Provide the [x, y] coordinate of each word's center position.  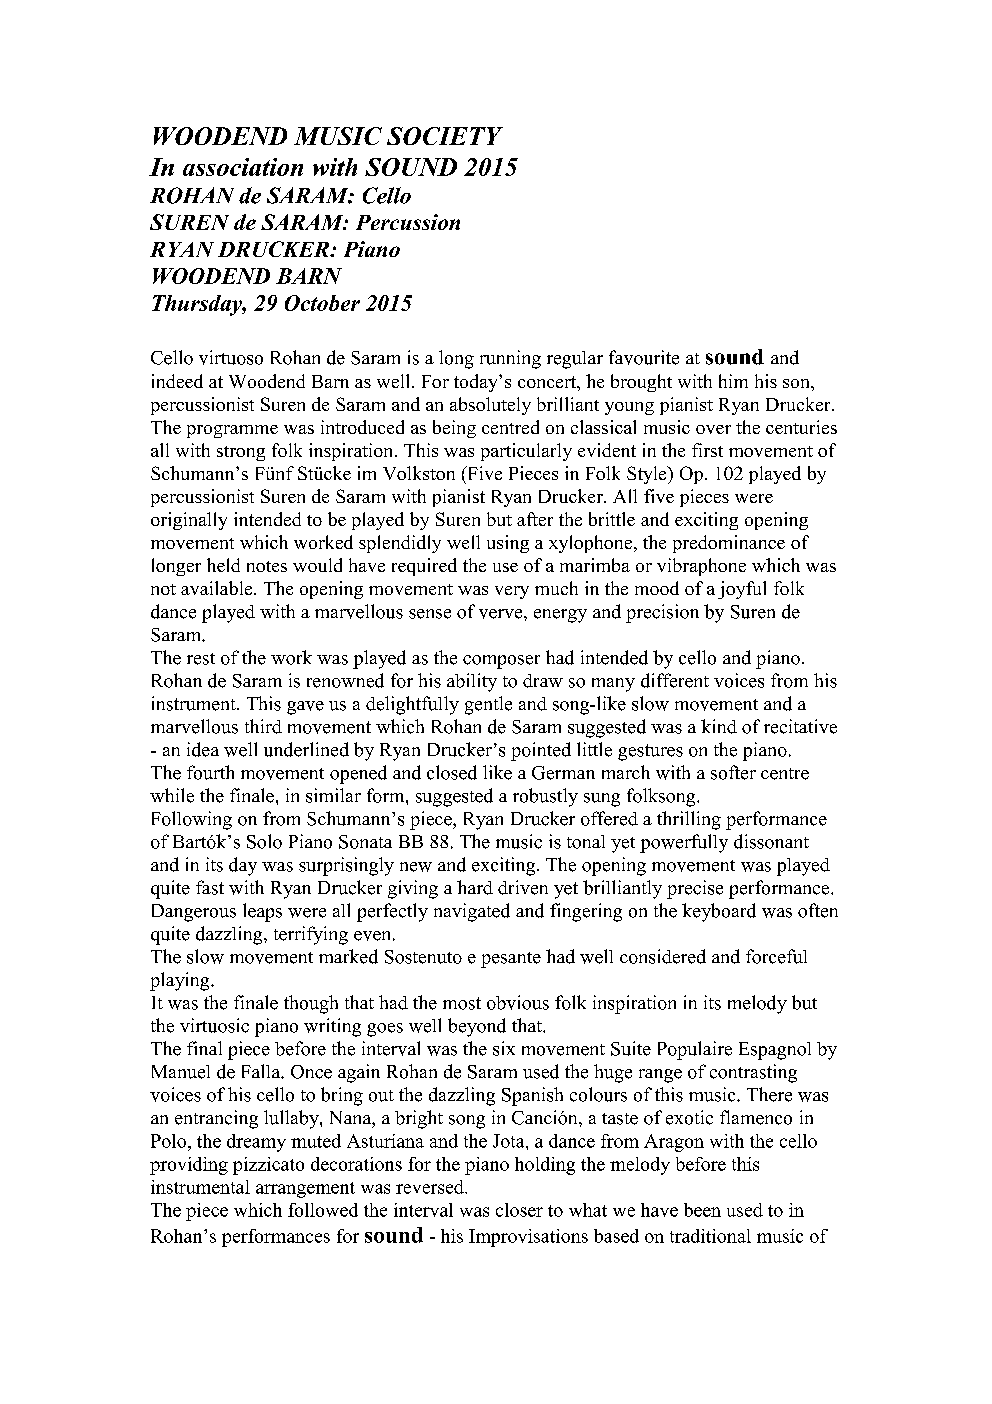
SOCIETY [445, 136]
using [508, 544]
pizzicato [268, 1166]
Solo [264, 841]
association [243, 167]
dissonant [771, 841]
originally [189, 521]
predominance [729, 544]
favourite [644, 357]
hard [475, 887]
